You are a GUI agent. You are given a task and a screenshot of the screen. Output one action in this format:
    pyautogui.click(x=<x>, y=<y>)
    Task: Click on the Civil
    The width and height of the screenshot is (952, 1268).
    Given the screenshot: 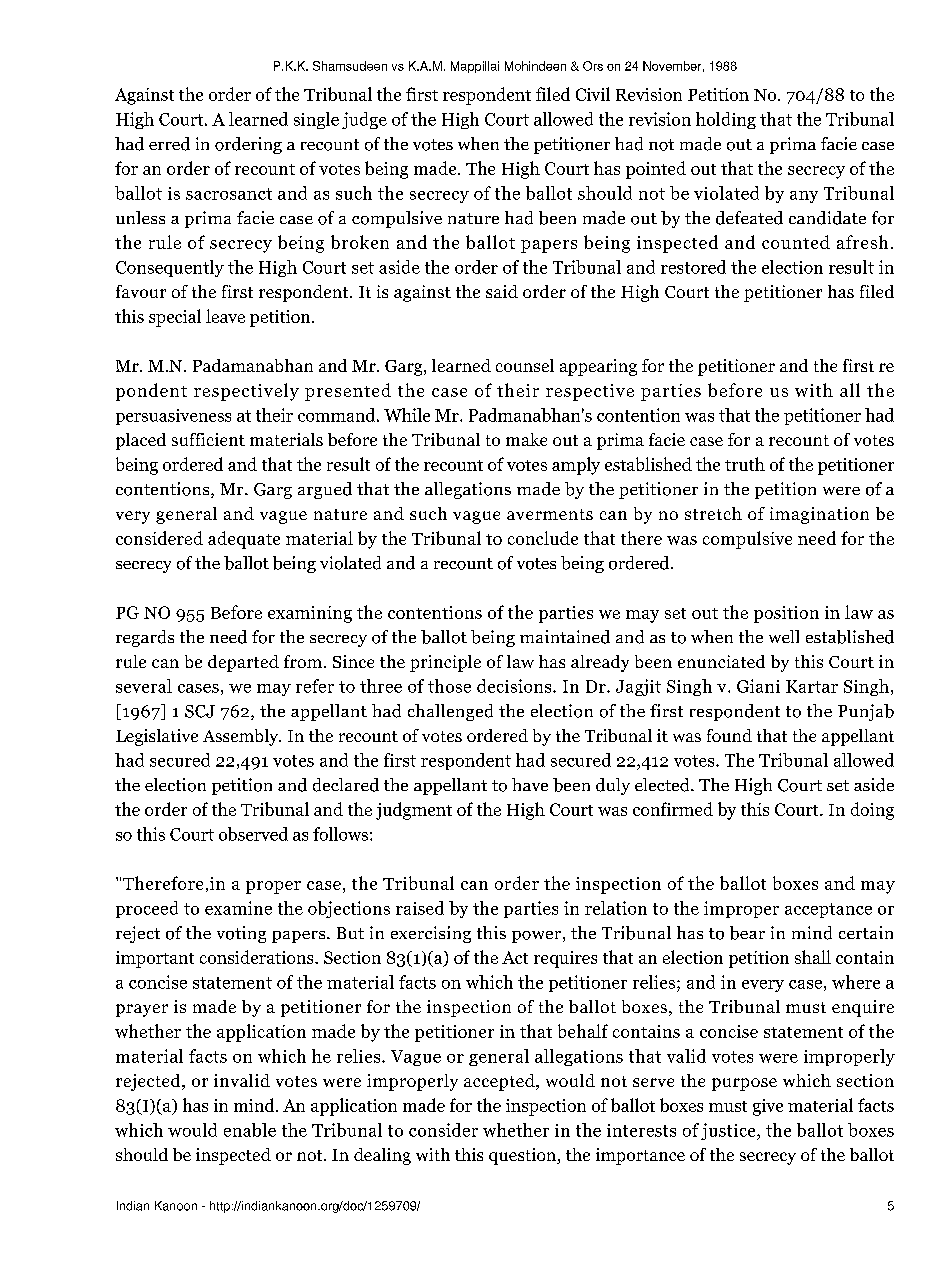 What is the action you would take?
    pyautogui.click(x=593, y=94)
